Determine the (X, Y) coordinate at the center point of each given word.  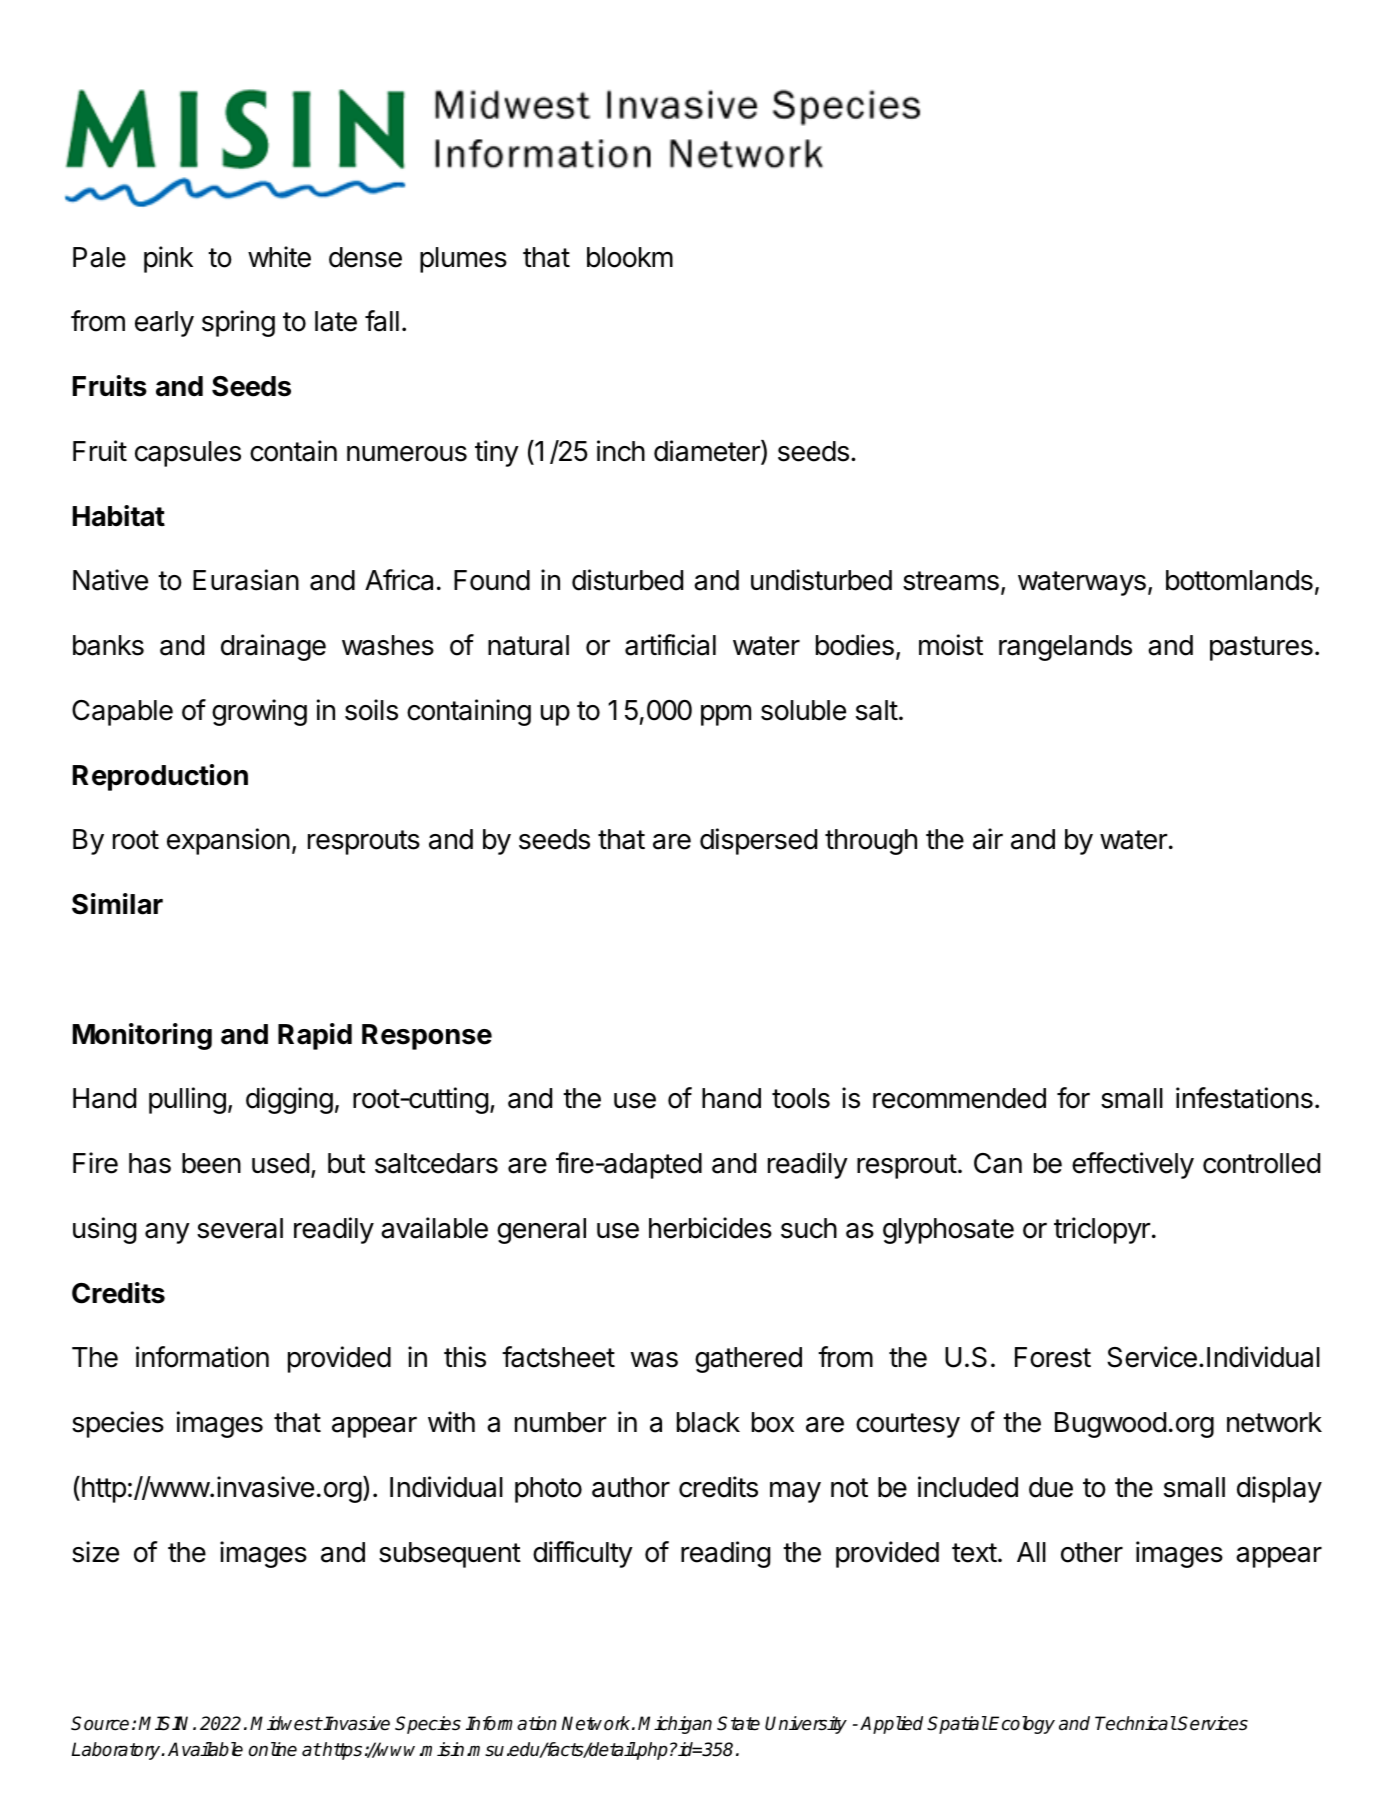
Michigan (675, 1725)
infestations (1244, 1098)
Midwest (286, 1723)
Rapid (315, 1036)
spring (238, 323)
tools (801, 1098)
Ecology (1021, 1725)
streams (951, 581)
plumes (463, 260)
